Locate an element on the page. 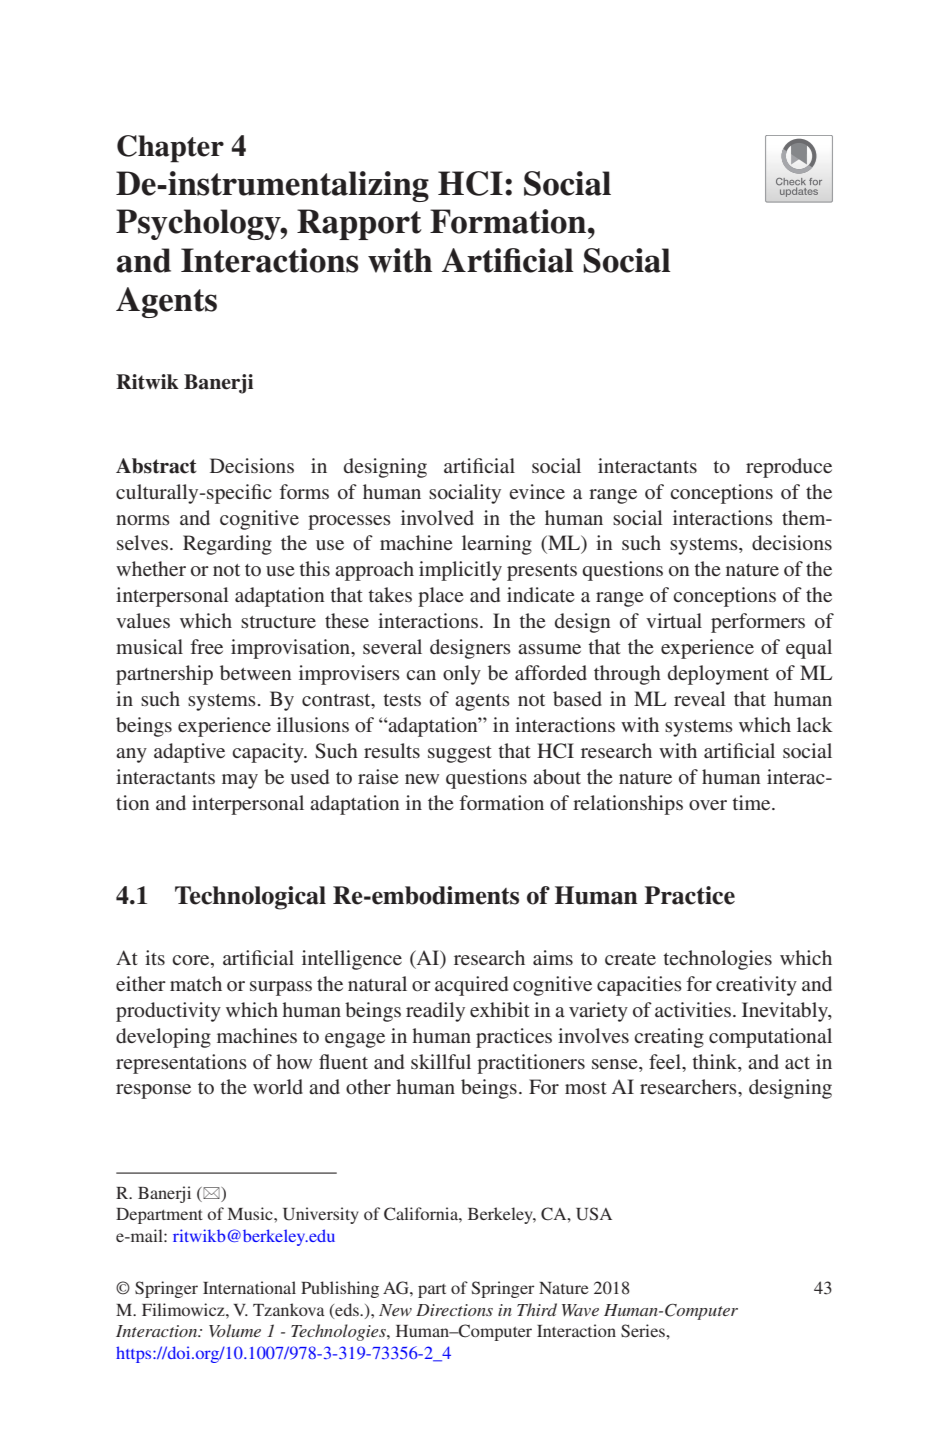 Image resolution: width=949 pixels, height=1438 pixels. Volume is located at coordinates (235, 1330).
